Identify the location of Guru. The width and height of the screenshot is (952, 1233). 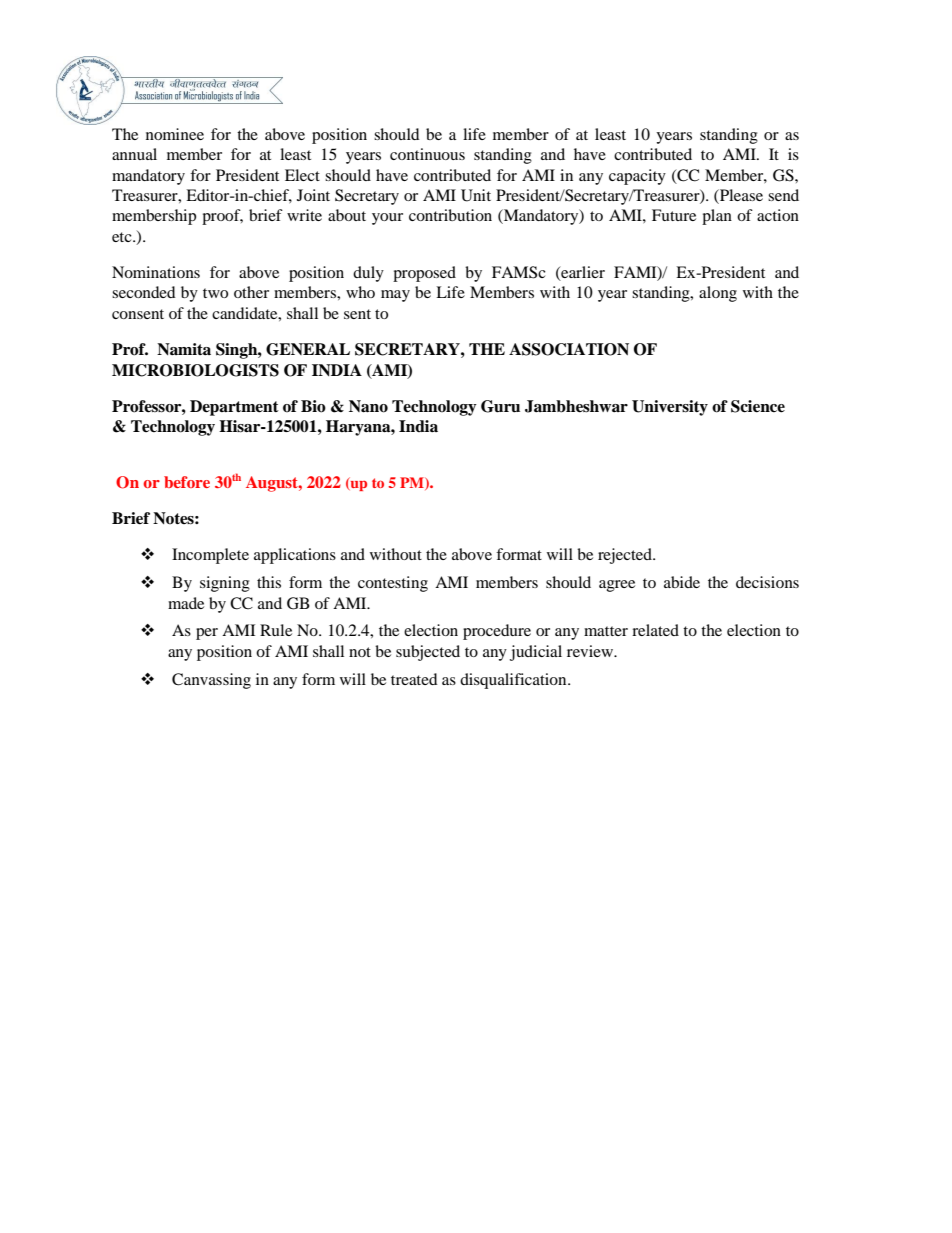
(500, 406).
